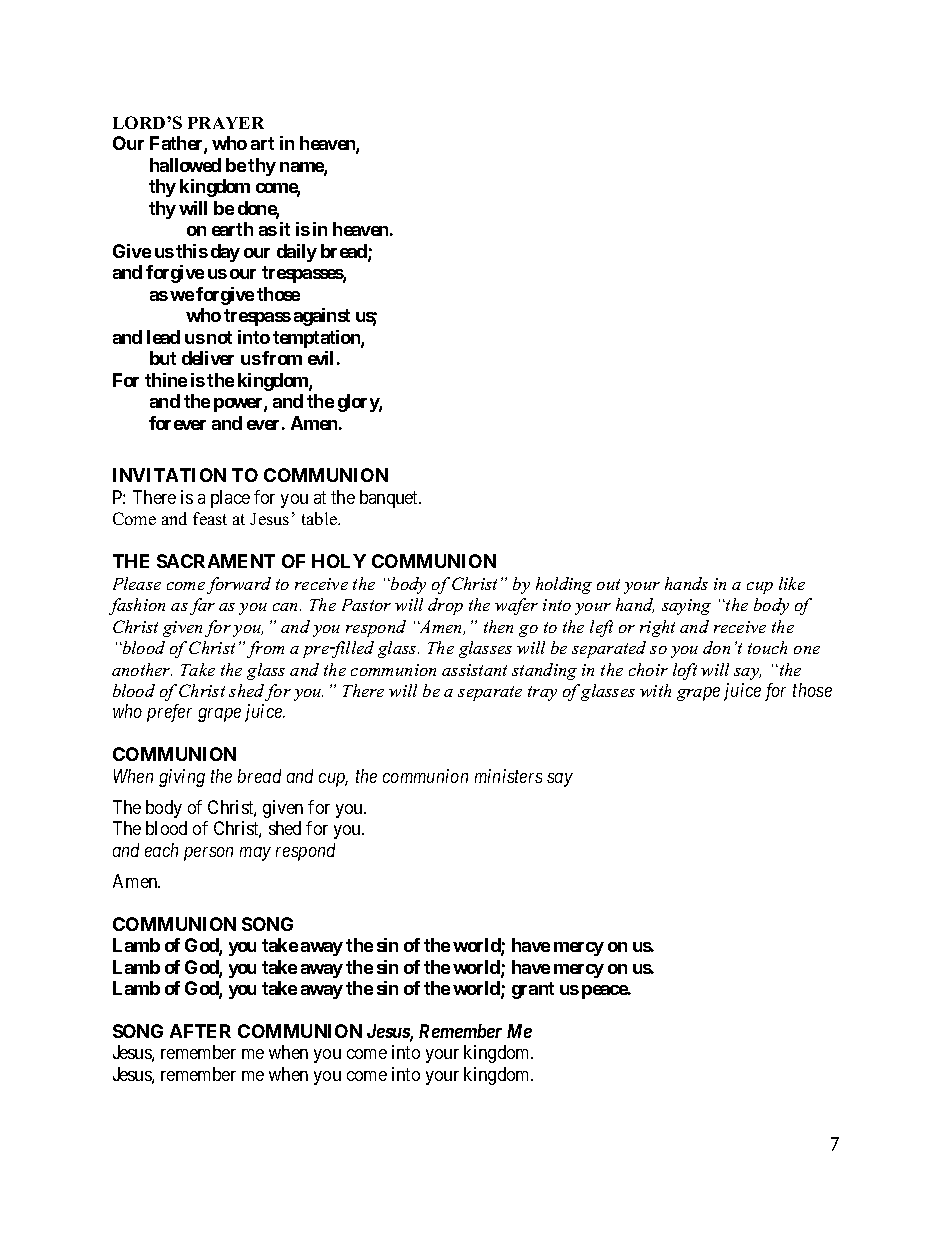  Describe the element at coordinates (686, 607) in the screenshot. I see `saying` at that location.
